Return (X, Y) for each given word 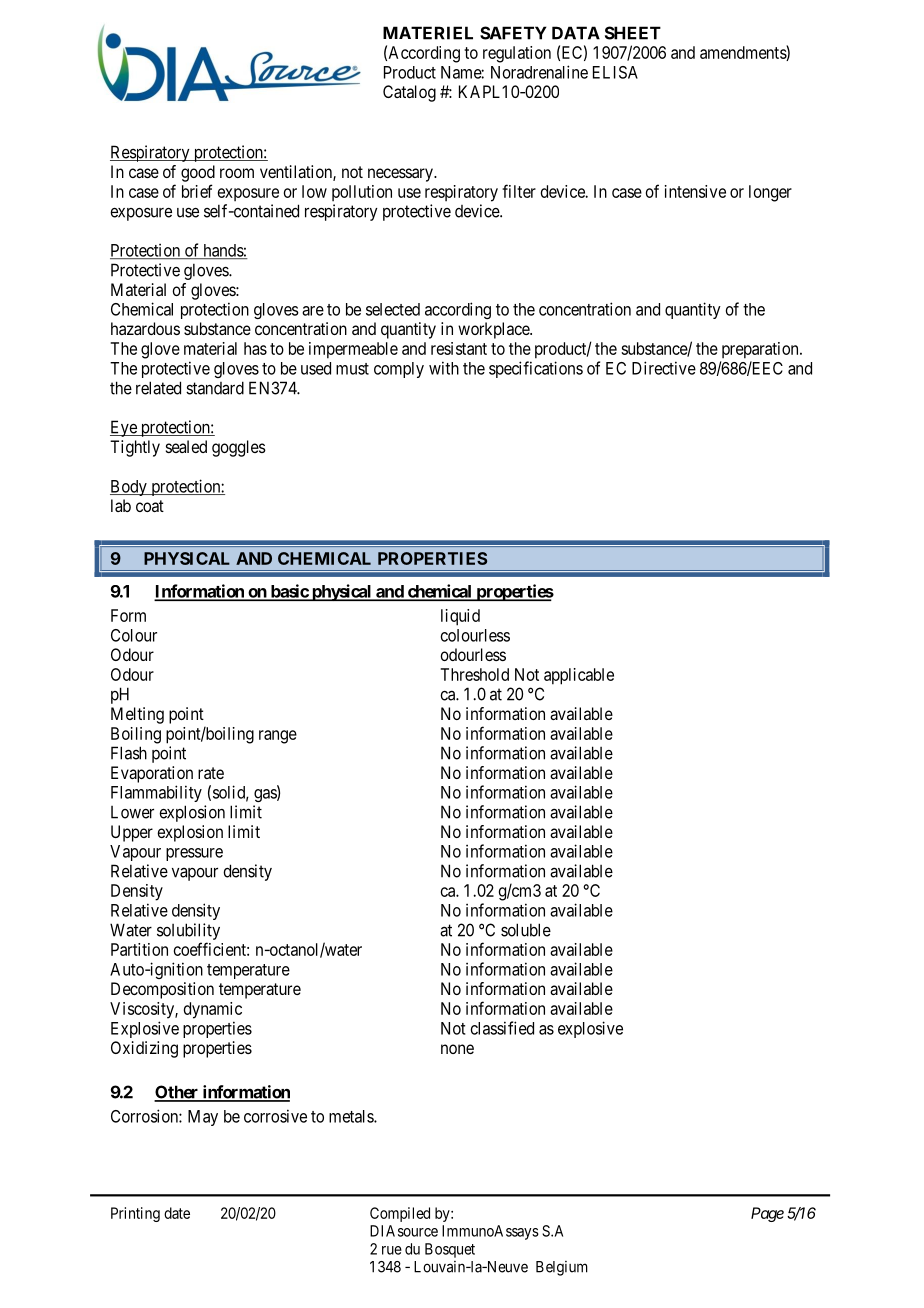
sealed (186, 446)
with (444, 368)
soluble (526, 930)
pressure (194, 854)
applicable (579, 676)
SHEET (633, 33)
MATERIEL (428, 33)
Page (767, 1214)
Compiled (400, 1214)
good (198, 173)
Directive (664, 368)
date (177, 1213)
